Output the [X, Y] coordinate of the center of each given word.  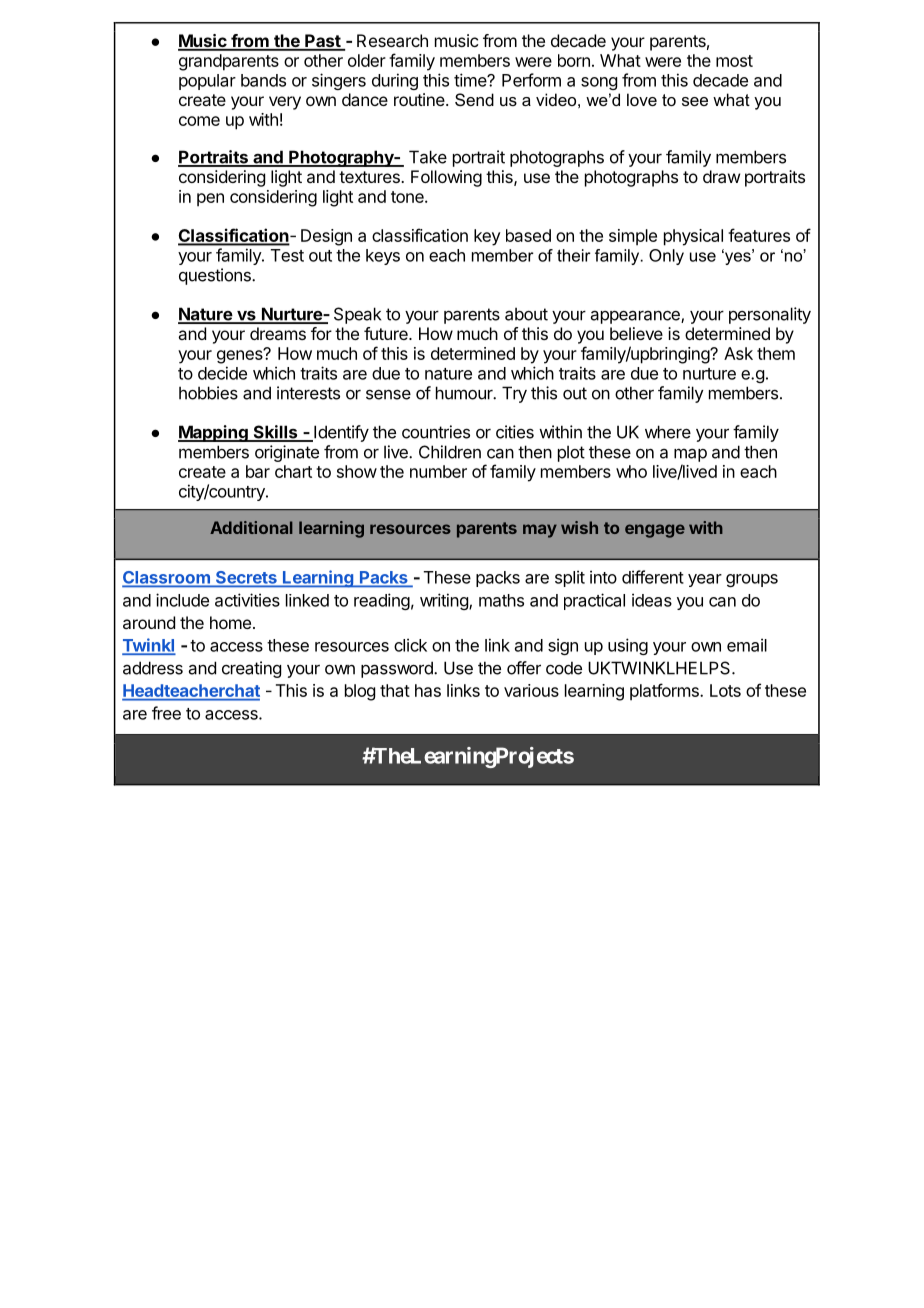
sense [388, 394]
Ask [738, 353]
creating [251, 669]
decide [222, 373]
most [734, 61]
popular [207, 82]
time [471, 80]
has [428, 690]
